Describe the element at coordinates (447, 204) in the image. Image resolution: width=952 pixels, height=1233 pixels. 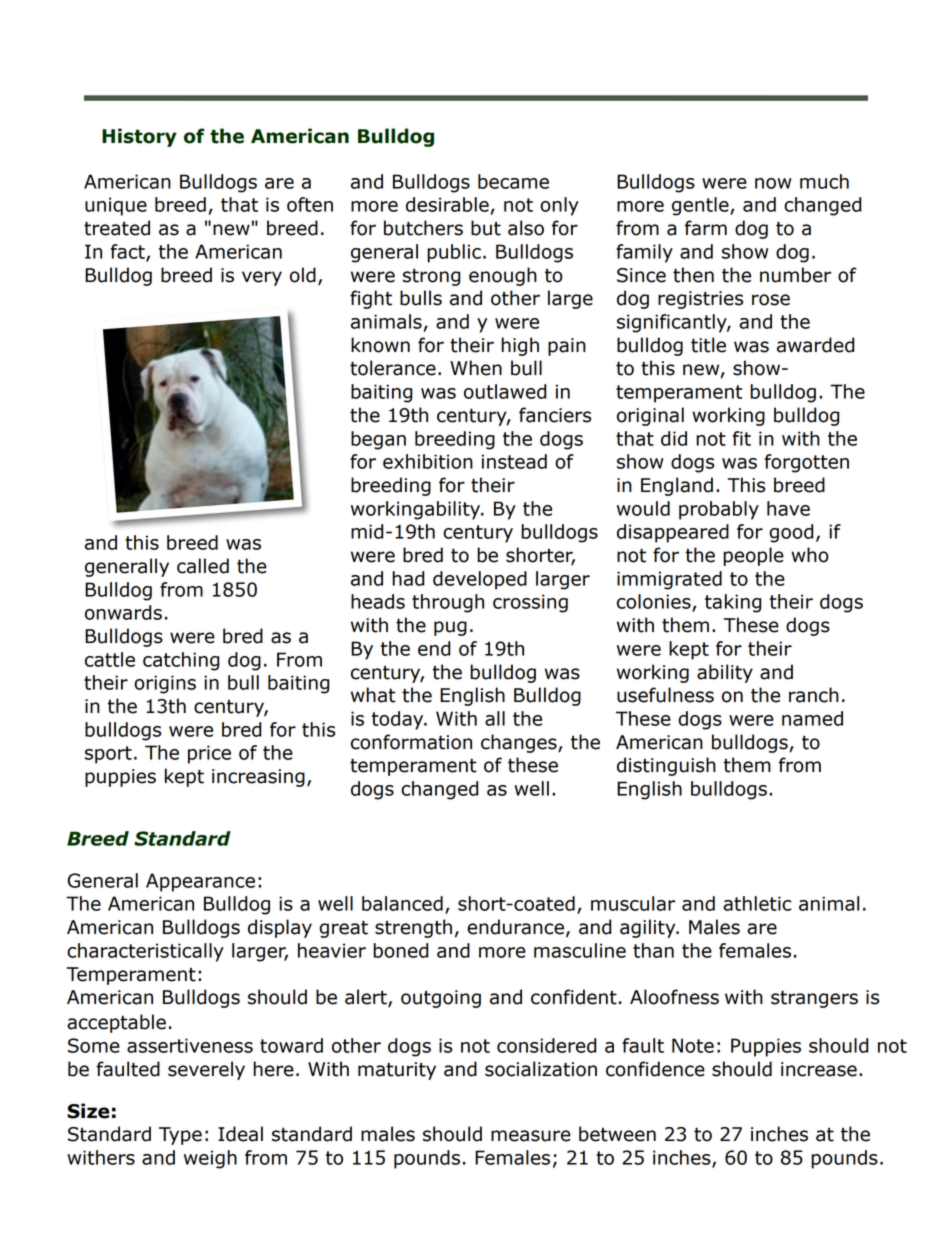
I see `desirable` at that location.
